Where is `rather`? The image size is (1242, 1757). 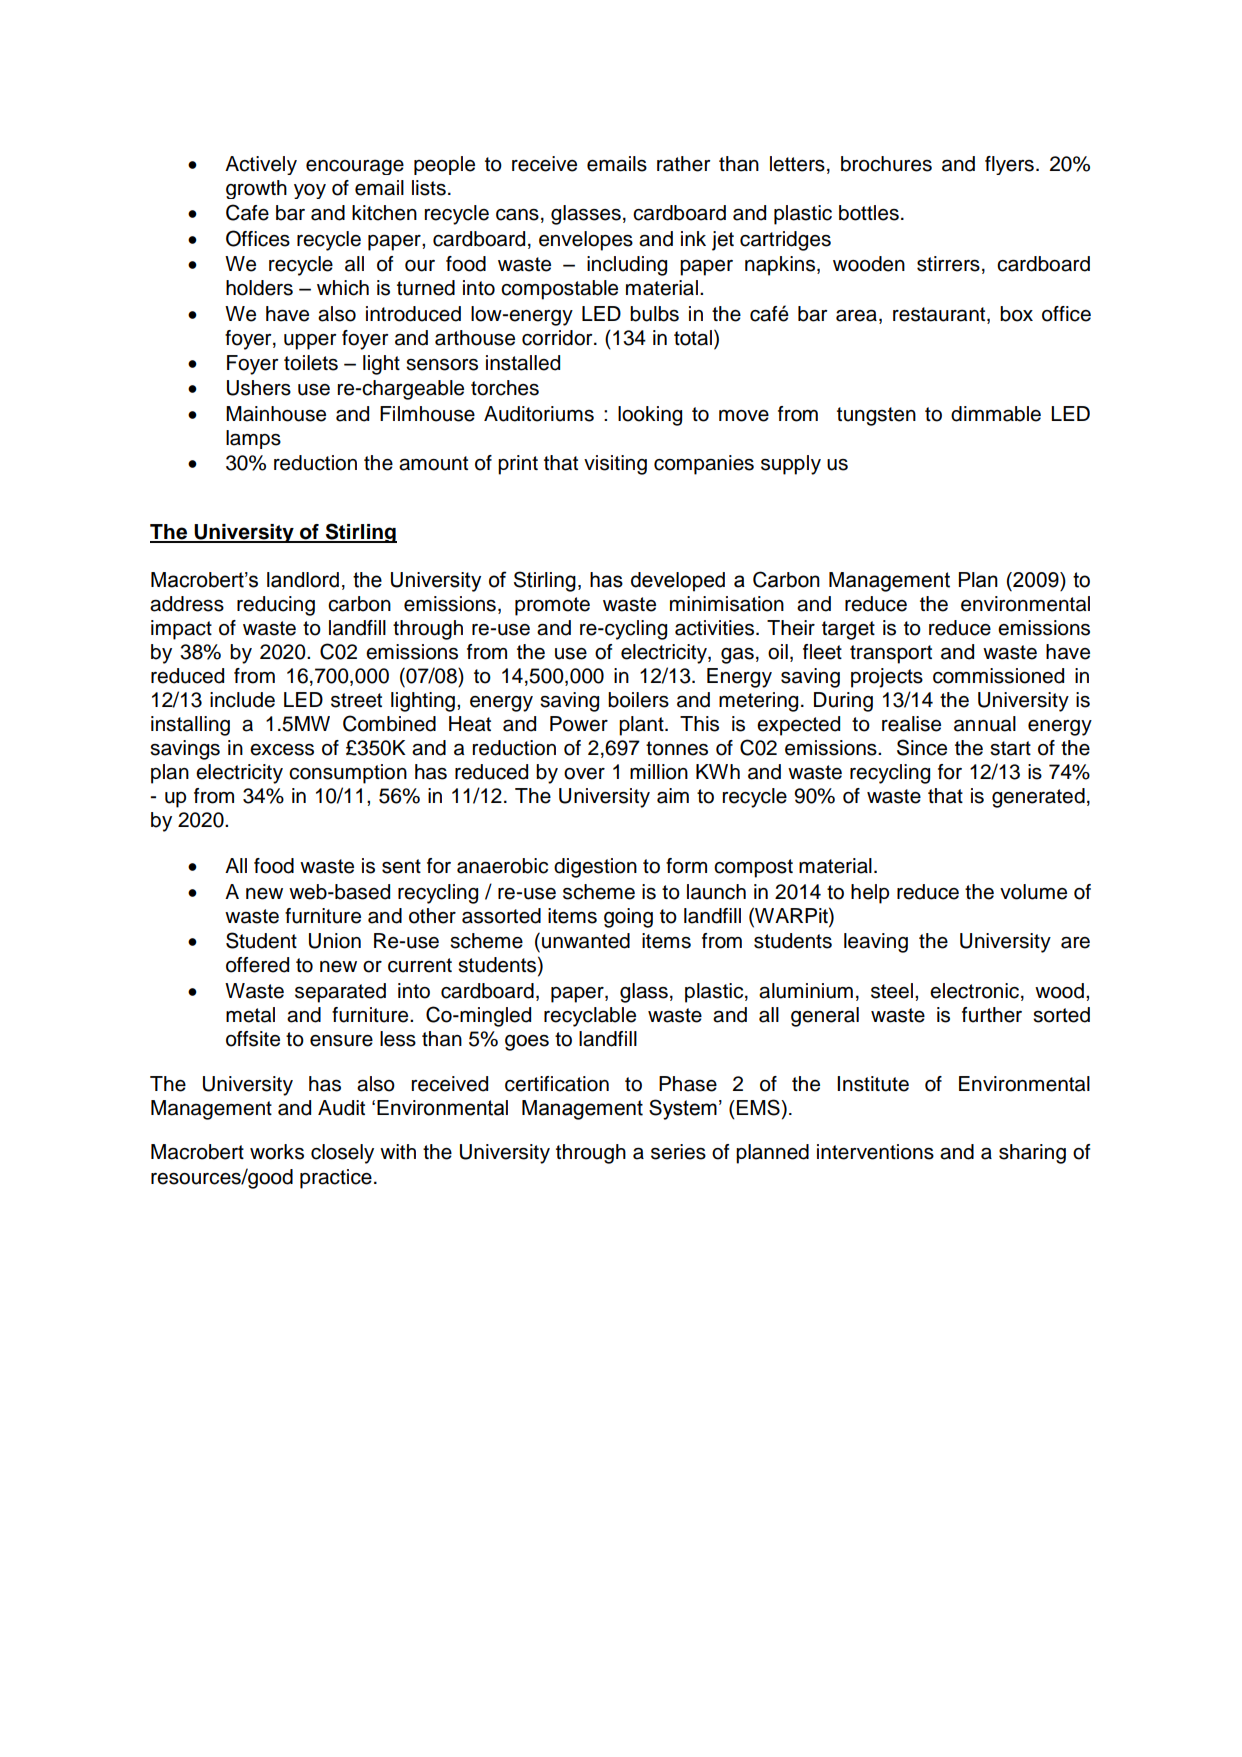
rather is located at coordinates (684, 164).
